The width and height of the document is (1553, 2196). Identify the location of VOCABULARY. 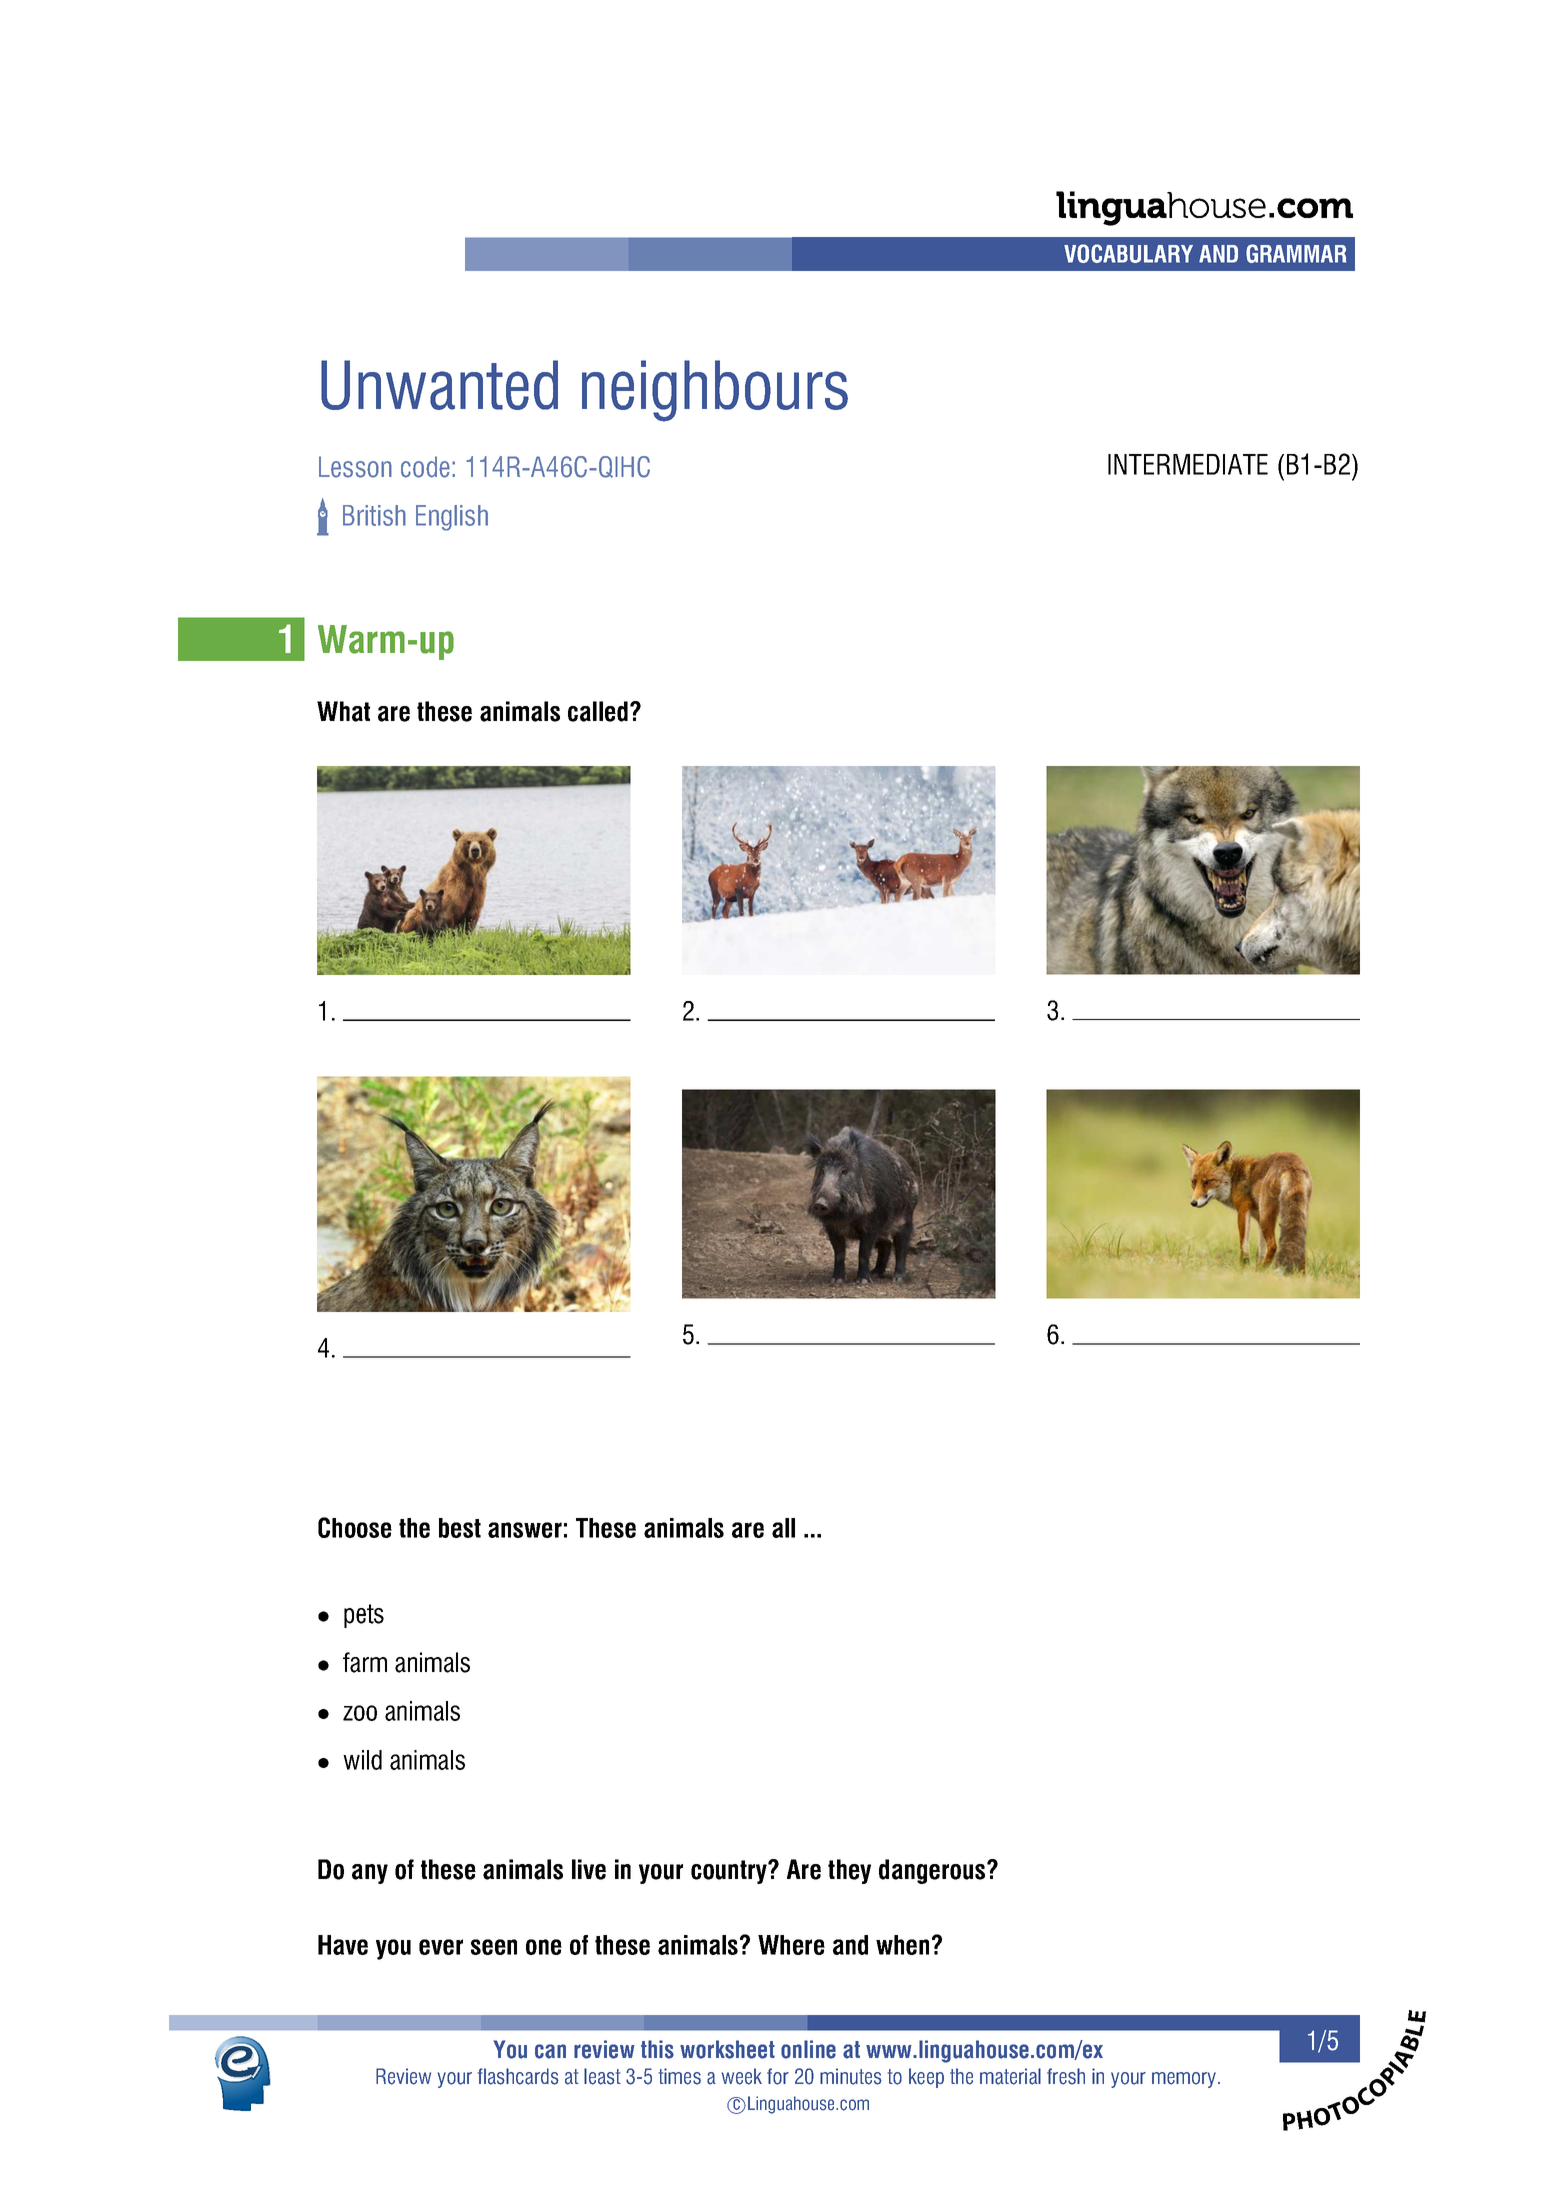
(1128, 253).
